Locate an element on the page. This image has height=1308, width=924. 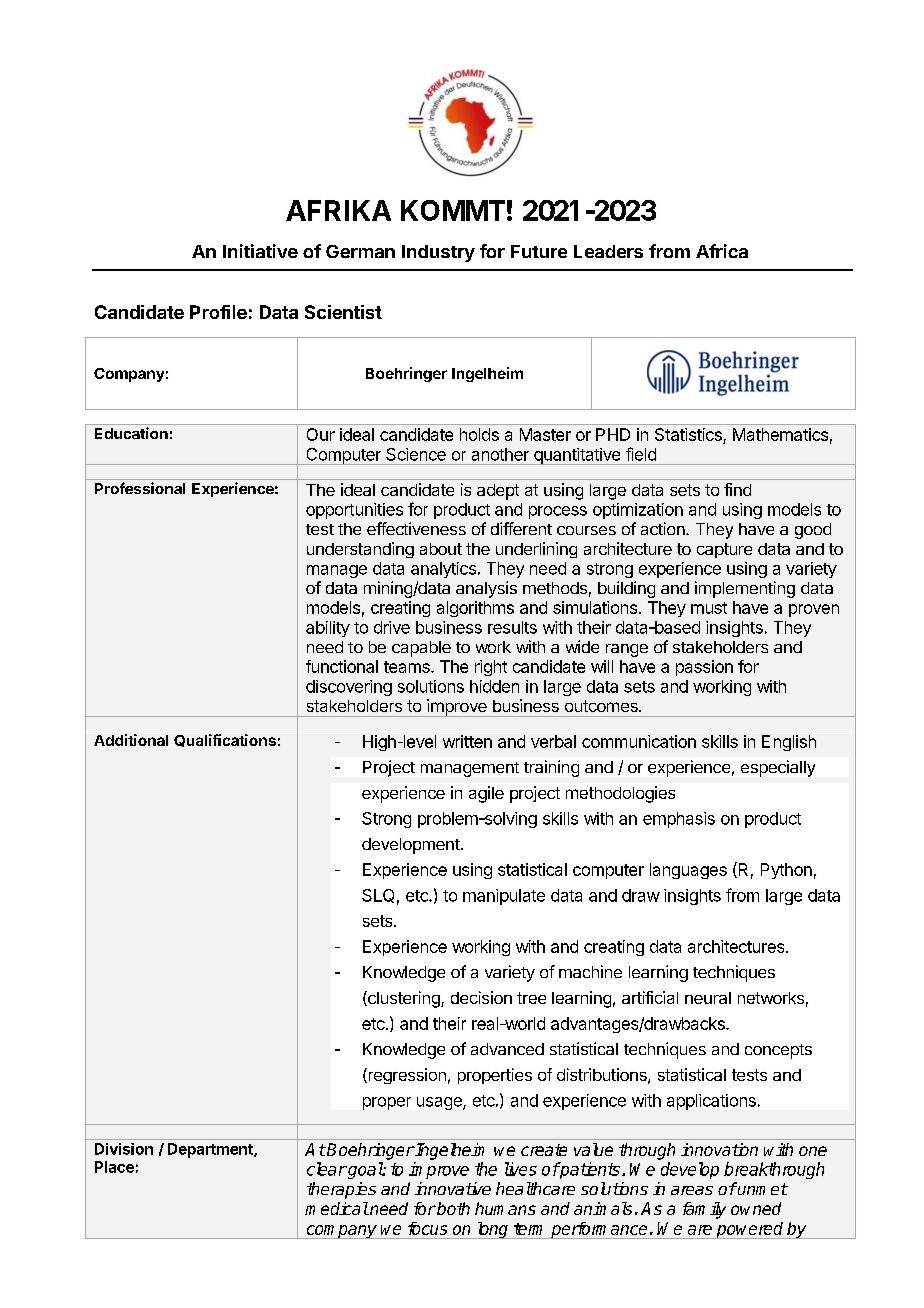
Industry is located at coordinates (438, 253).
